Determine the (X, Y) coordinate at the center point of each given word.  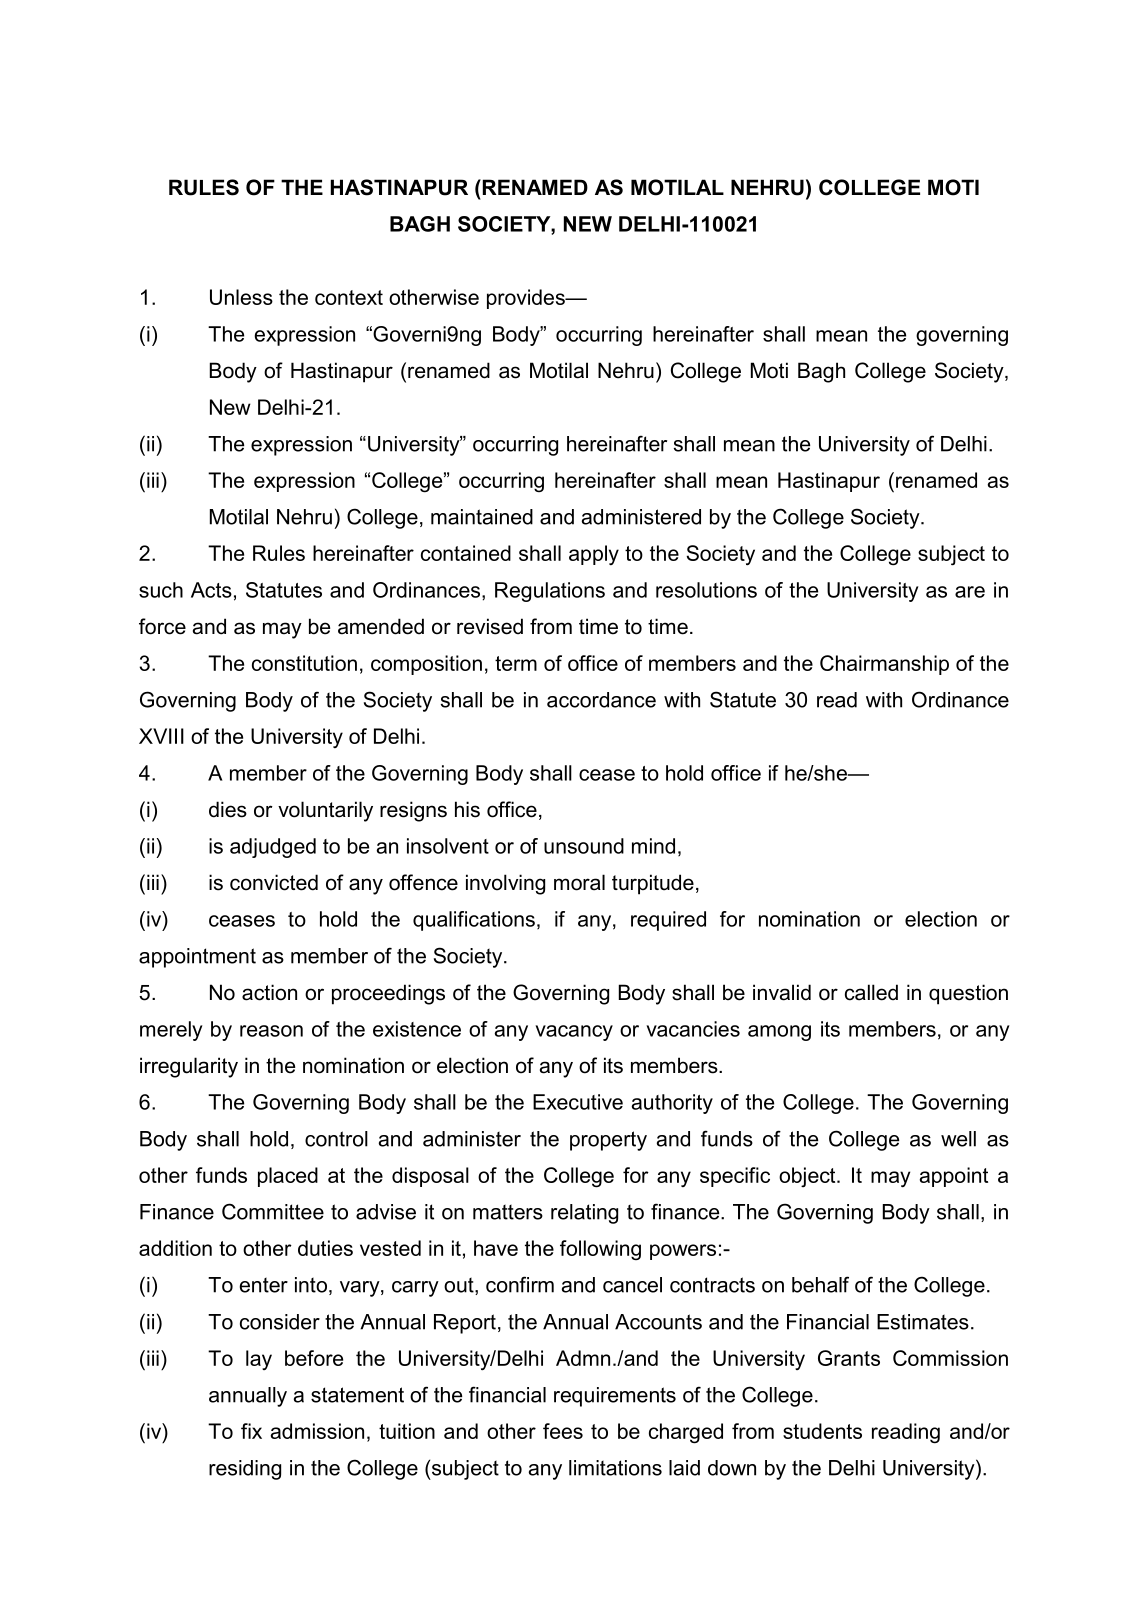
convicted (274, 882)
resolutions (706, 590)
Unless (241, 297)
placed (288, 1177)
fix (251, 1431)
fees (563, 1431)
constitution (304, 663)
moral (579, 882)
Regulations (550, 592)
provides (527, 299)
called (871, 992)
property (608, 1141)
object (808, 1177)
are (970, 592)
